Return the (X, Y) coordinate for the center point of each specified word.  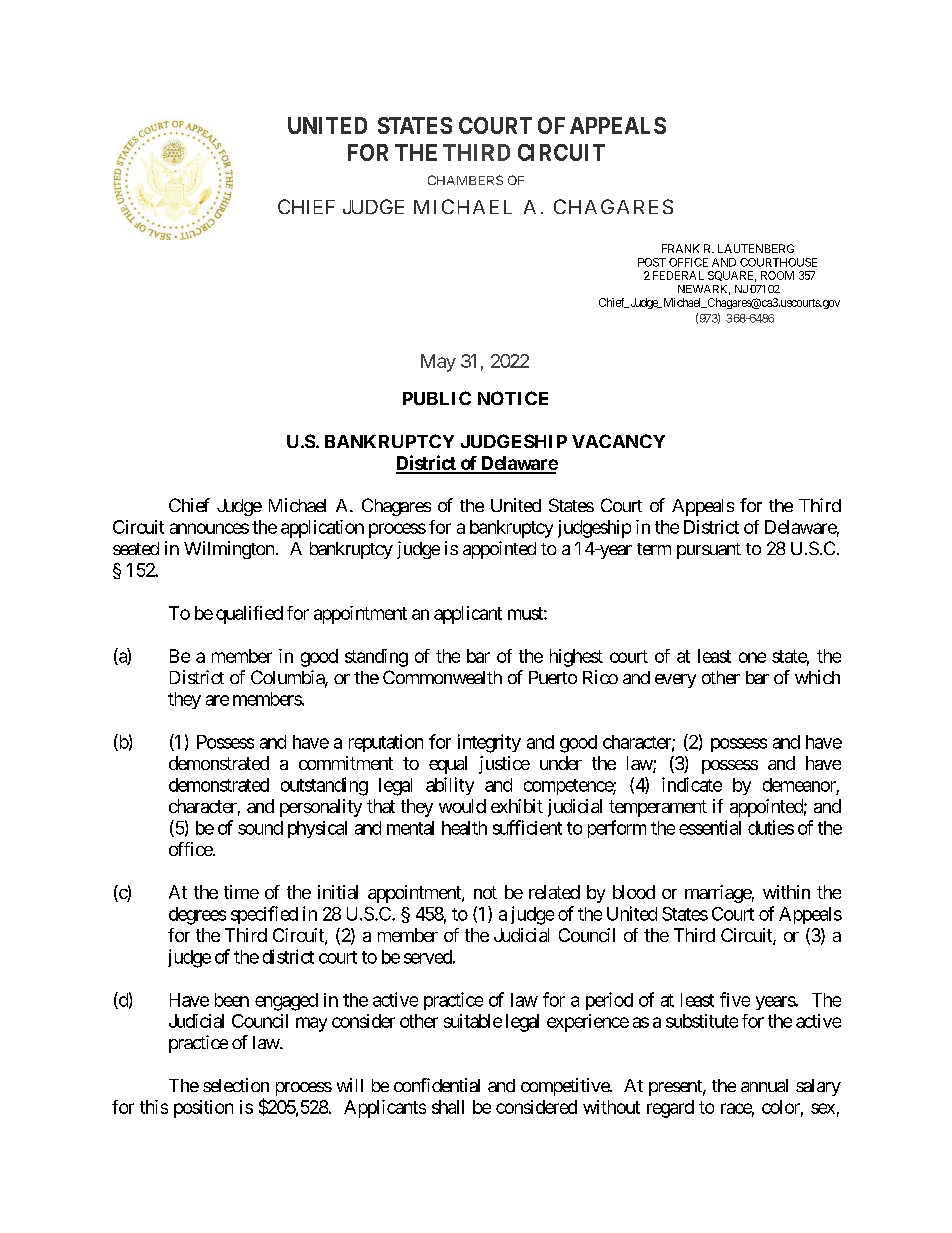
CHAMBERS (465, 180)
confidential (437, 1085)
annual (764, 1085)
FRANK (681, 248)
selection (236, 1085)
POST (652, 262)
